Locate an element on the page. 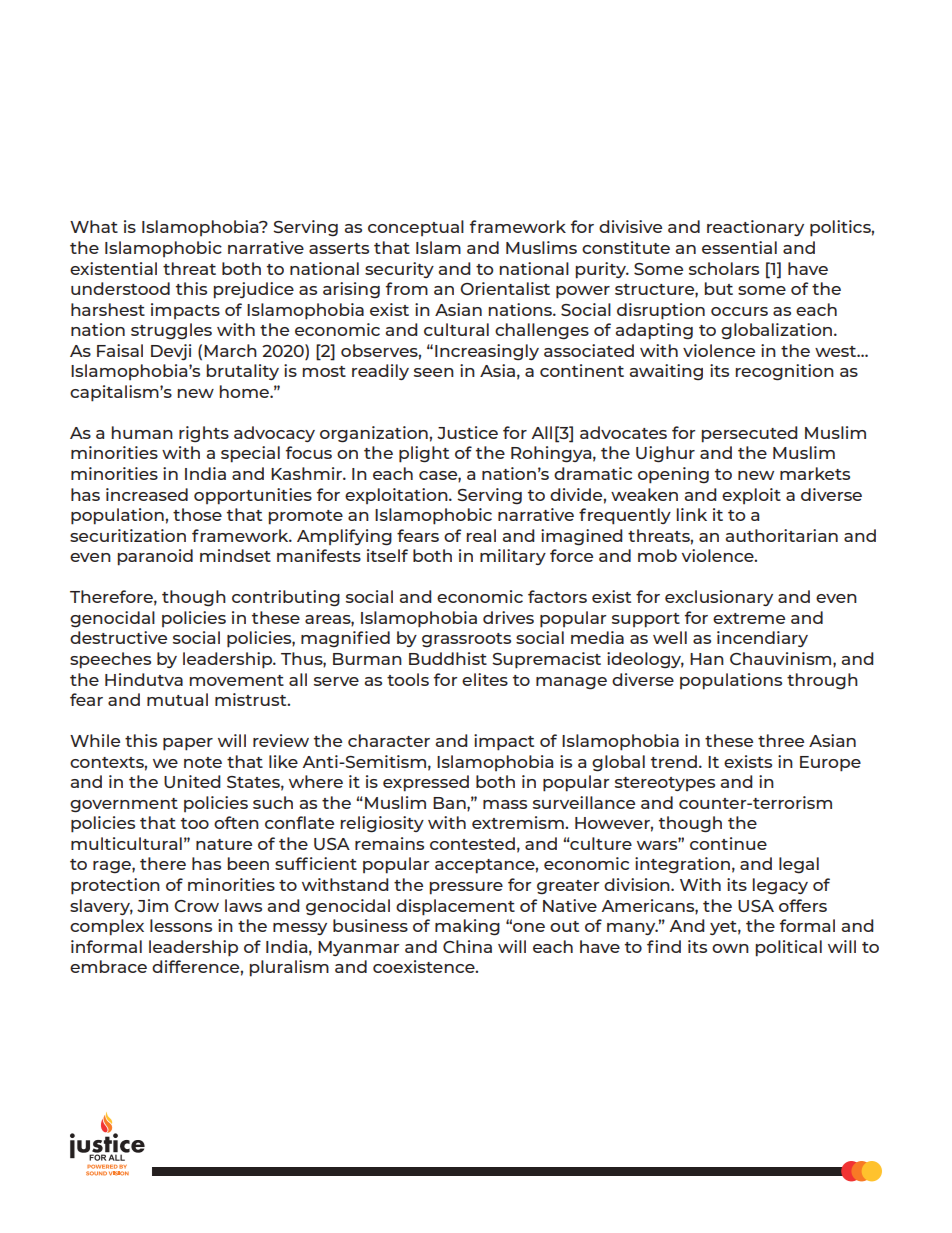 The image size is (952, 1233). persecuted is located at coordinates (749, 434).
